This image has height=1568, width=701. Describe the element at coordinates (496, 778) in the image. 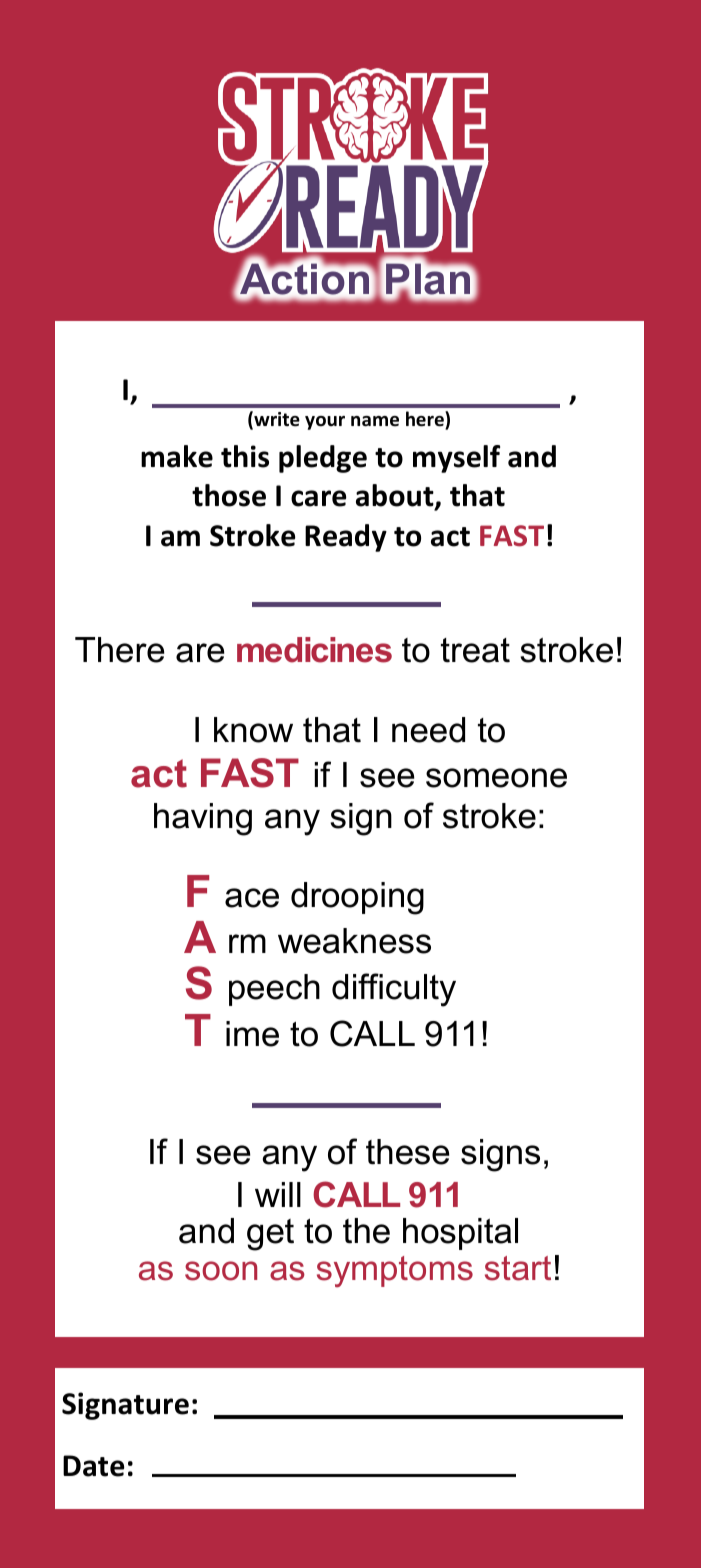

I see `someone` at that location.
